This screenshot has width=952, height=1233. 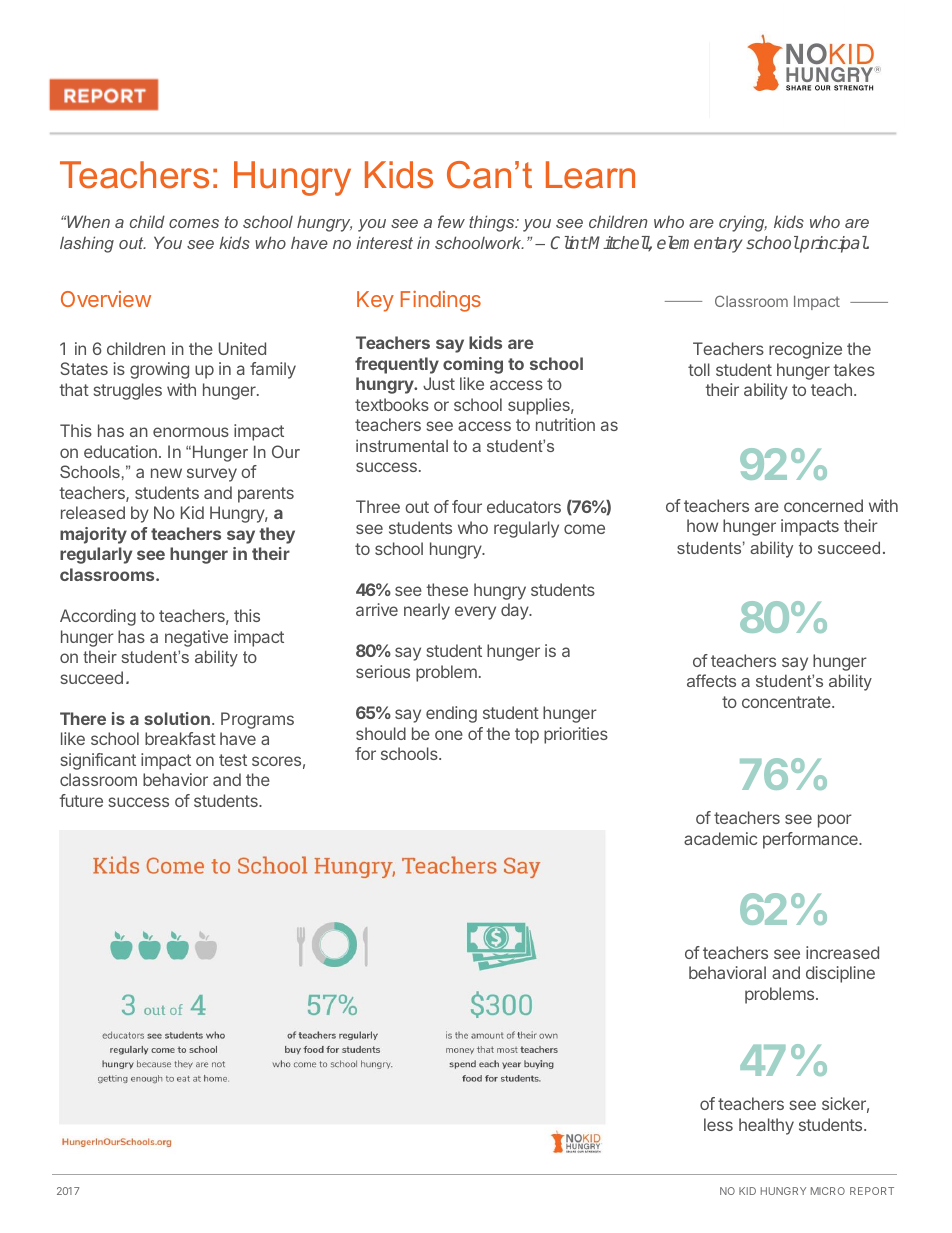 I want to click on discipline, so click(x=840, y=974).
